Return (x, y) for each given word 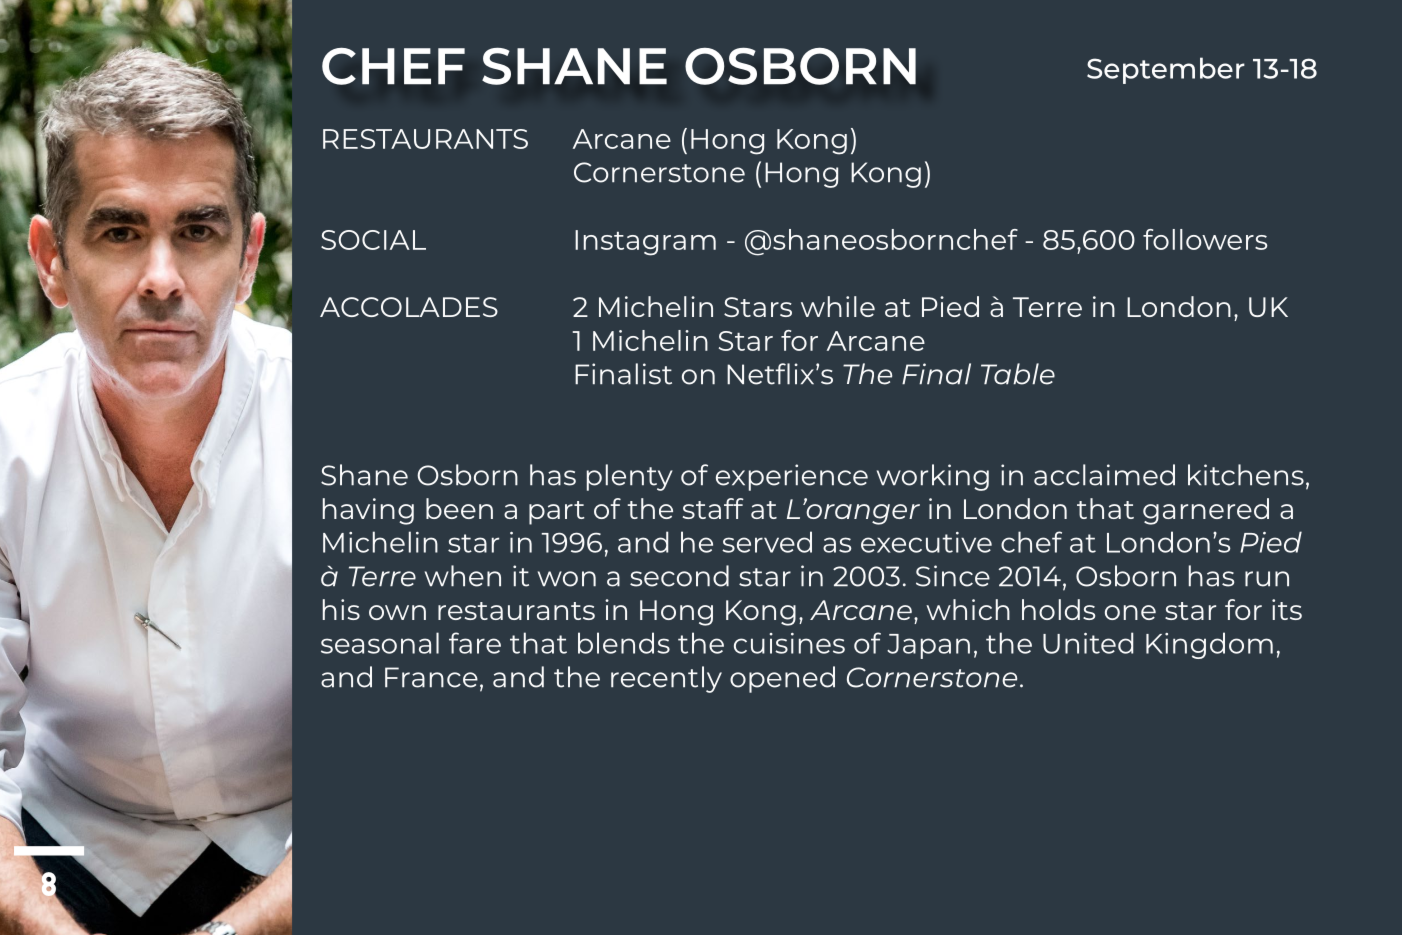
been (459, 508)
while (838, 306)
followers (1205, 239)
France (431, 677)
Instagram (645, 243)
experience (792, 477)
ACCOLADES (409, 307)
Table (1018, 374)
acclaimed (1104, 475)
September (1166, 70)
